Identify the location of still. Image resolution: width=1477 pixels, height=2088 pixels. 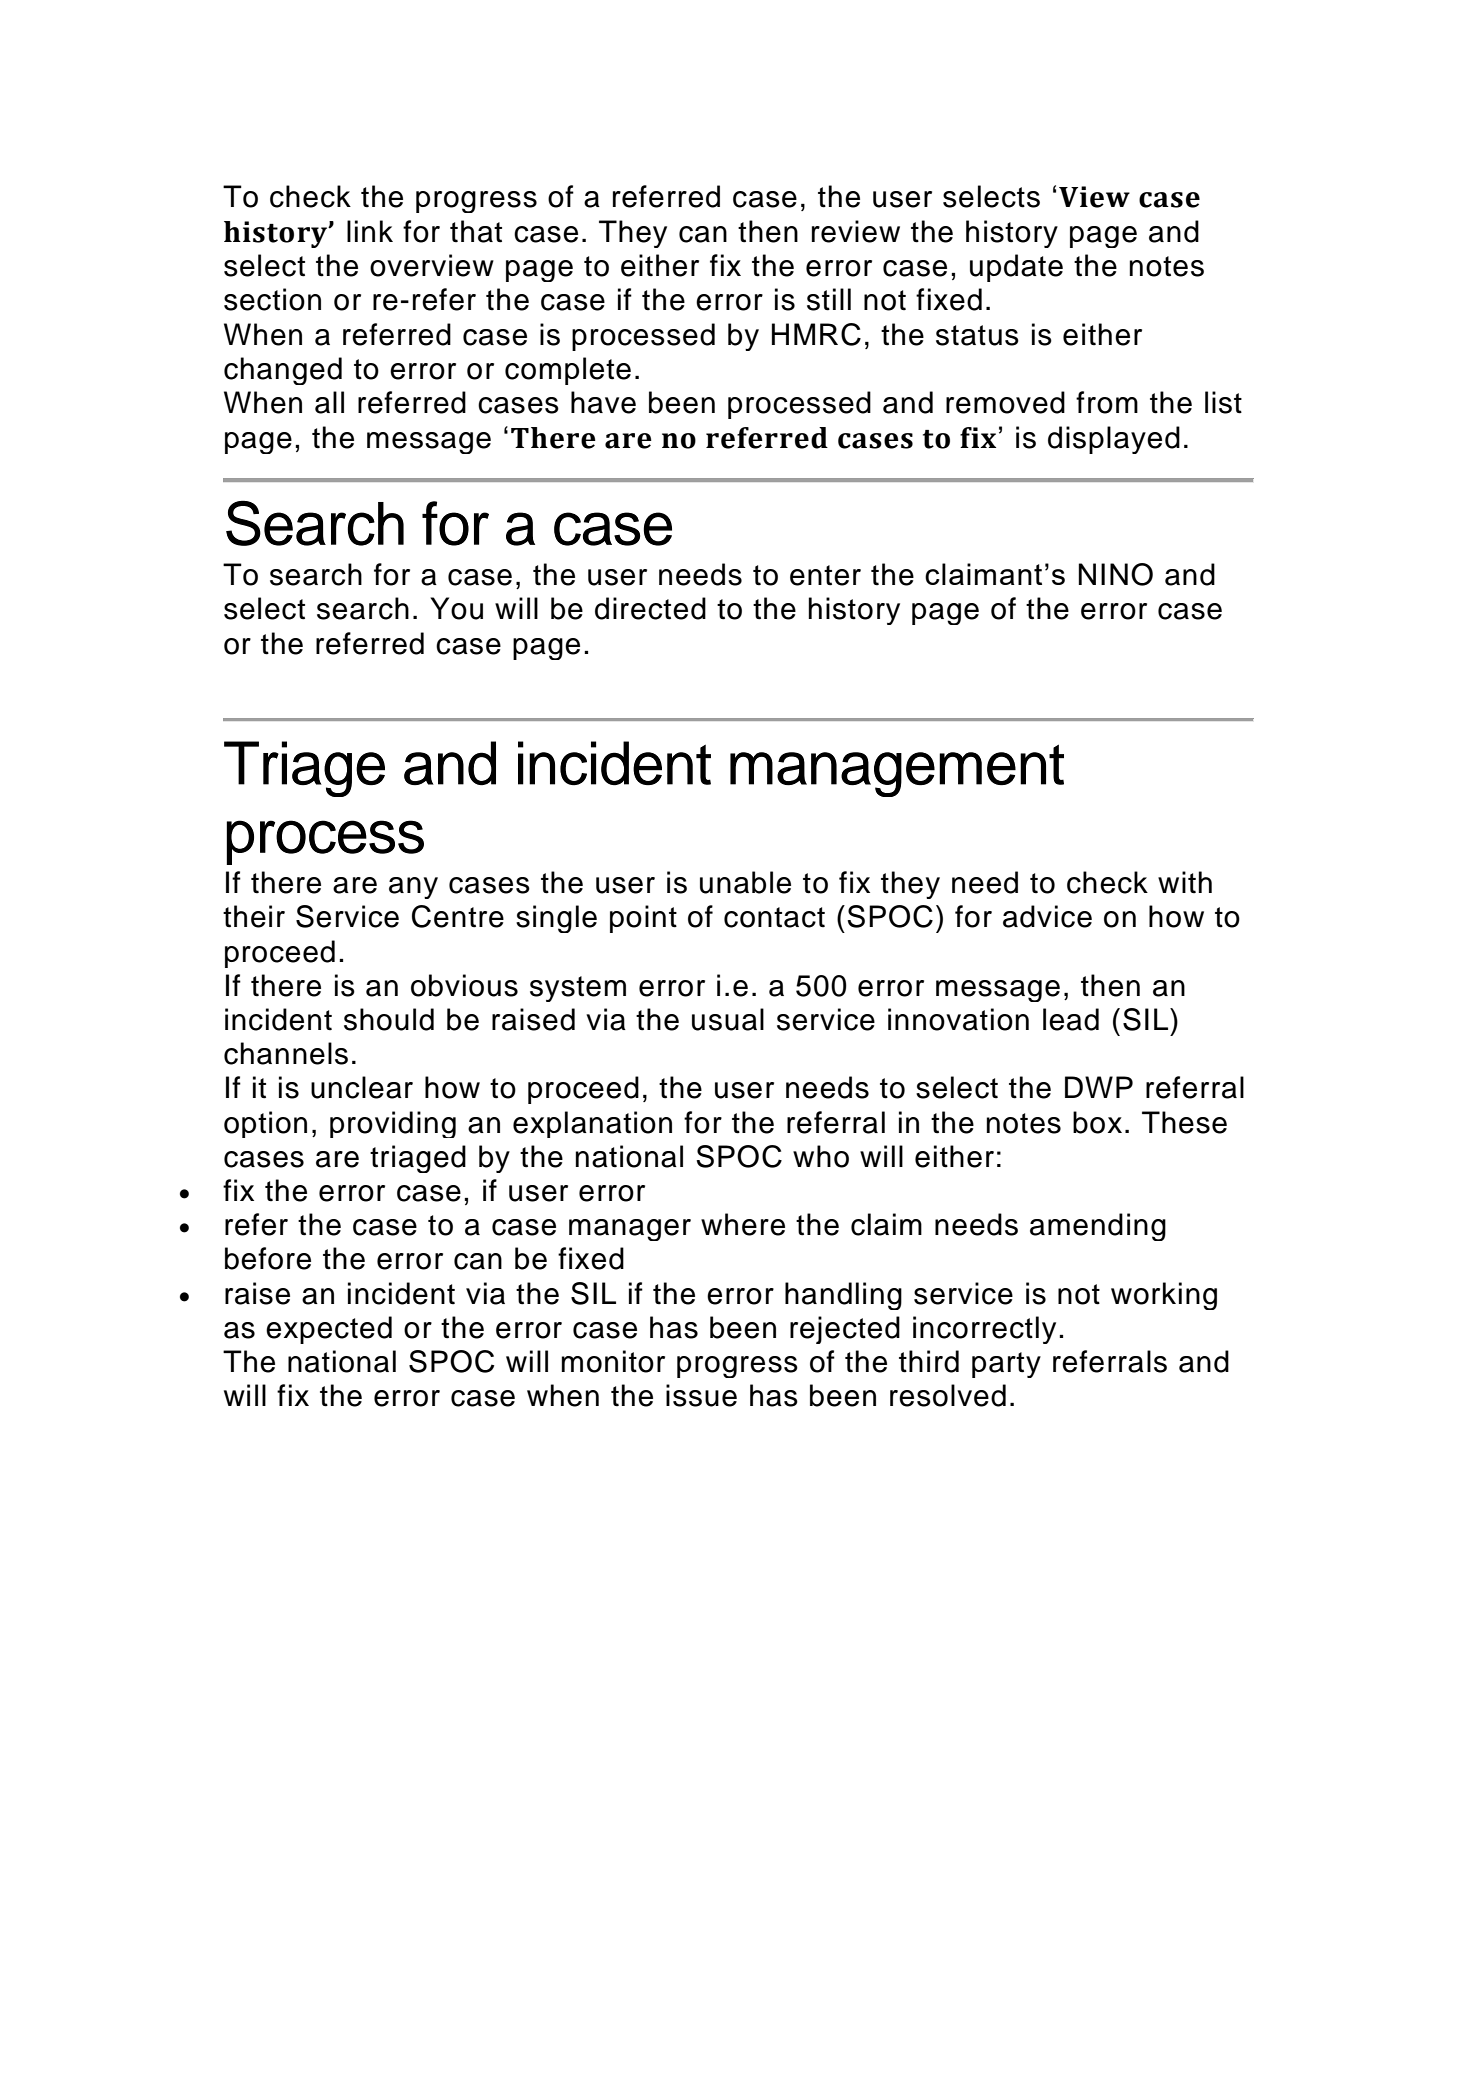
(829, 299).
